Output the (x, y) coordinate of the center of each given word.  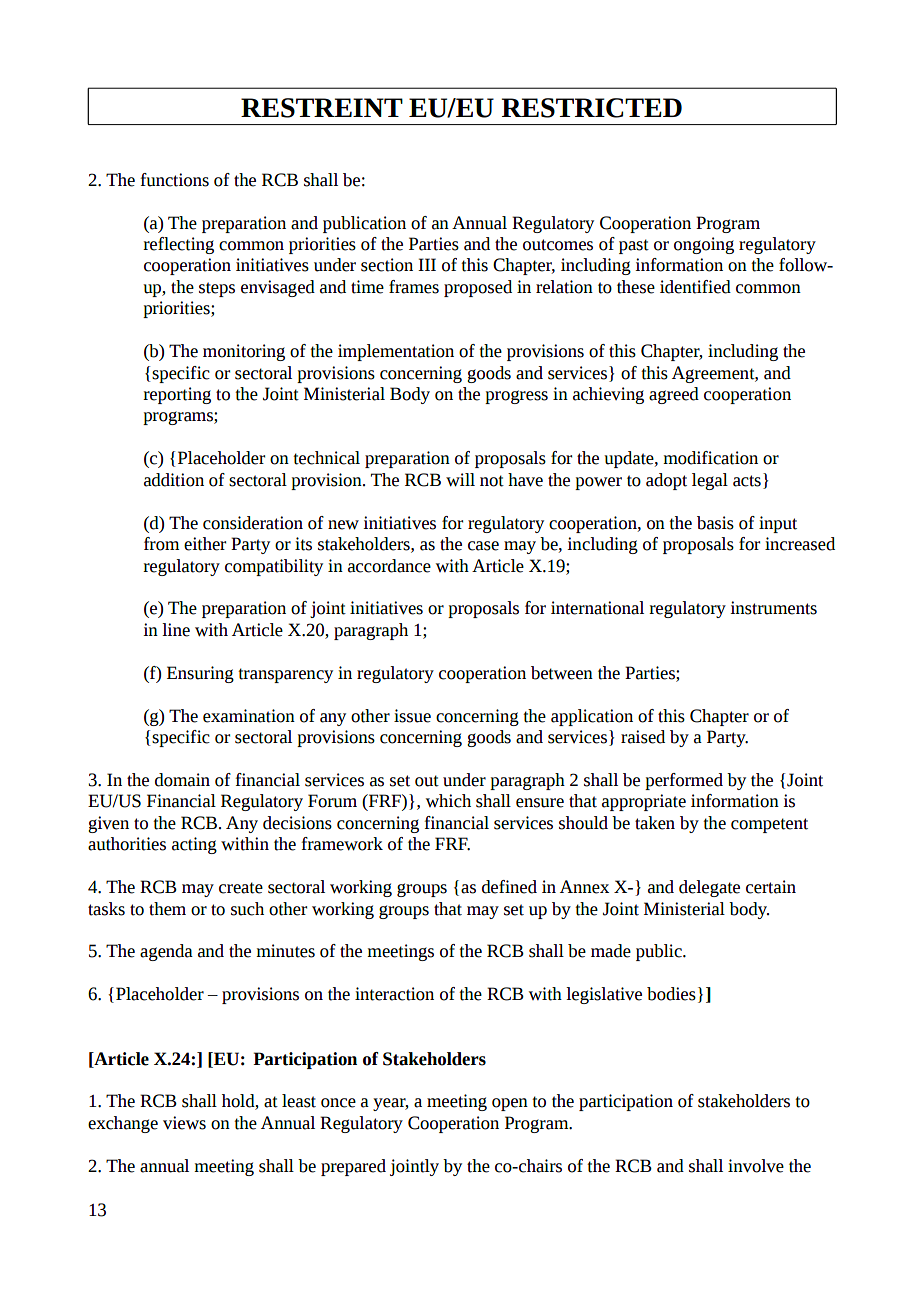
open (510, 1104)
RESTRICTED (592, 108)
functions (174, 180)
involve (756, 1166)
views (184, 1123)
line (176, 630)
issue (412, 716)
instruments (773, 608)
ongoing (704, 245)
